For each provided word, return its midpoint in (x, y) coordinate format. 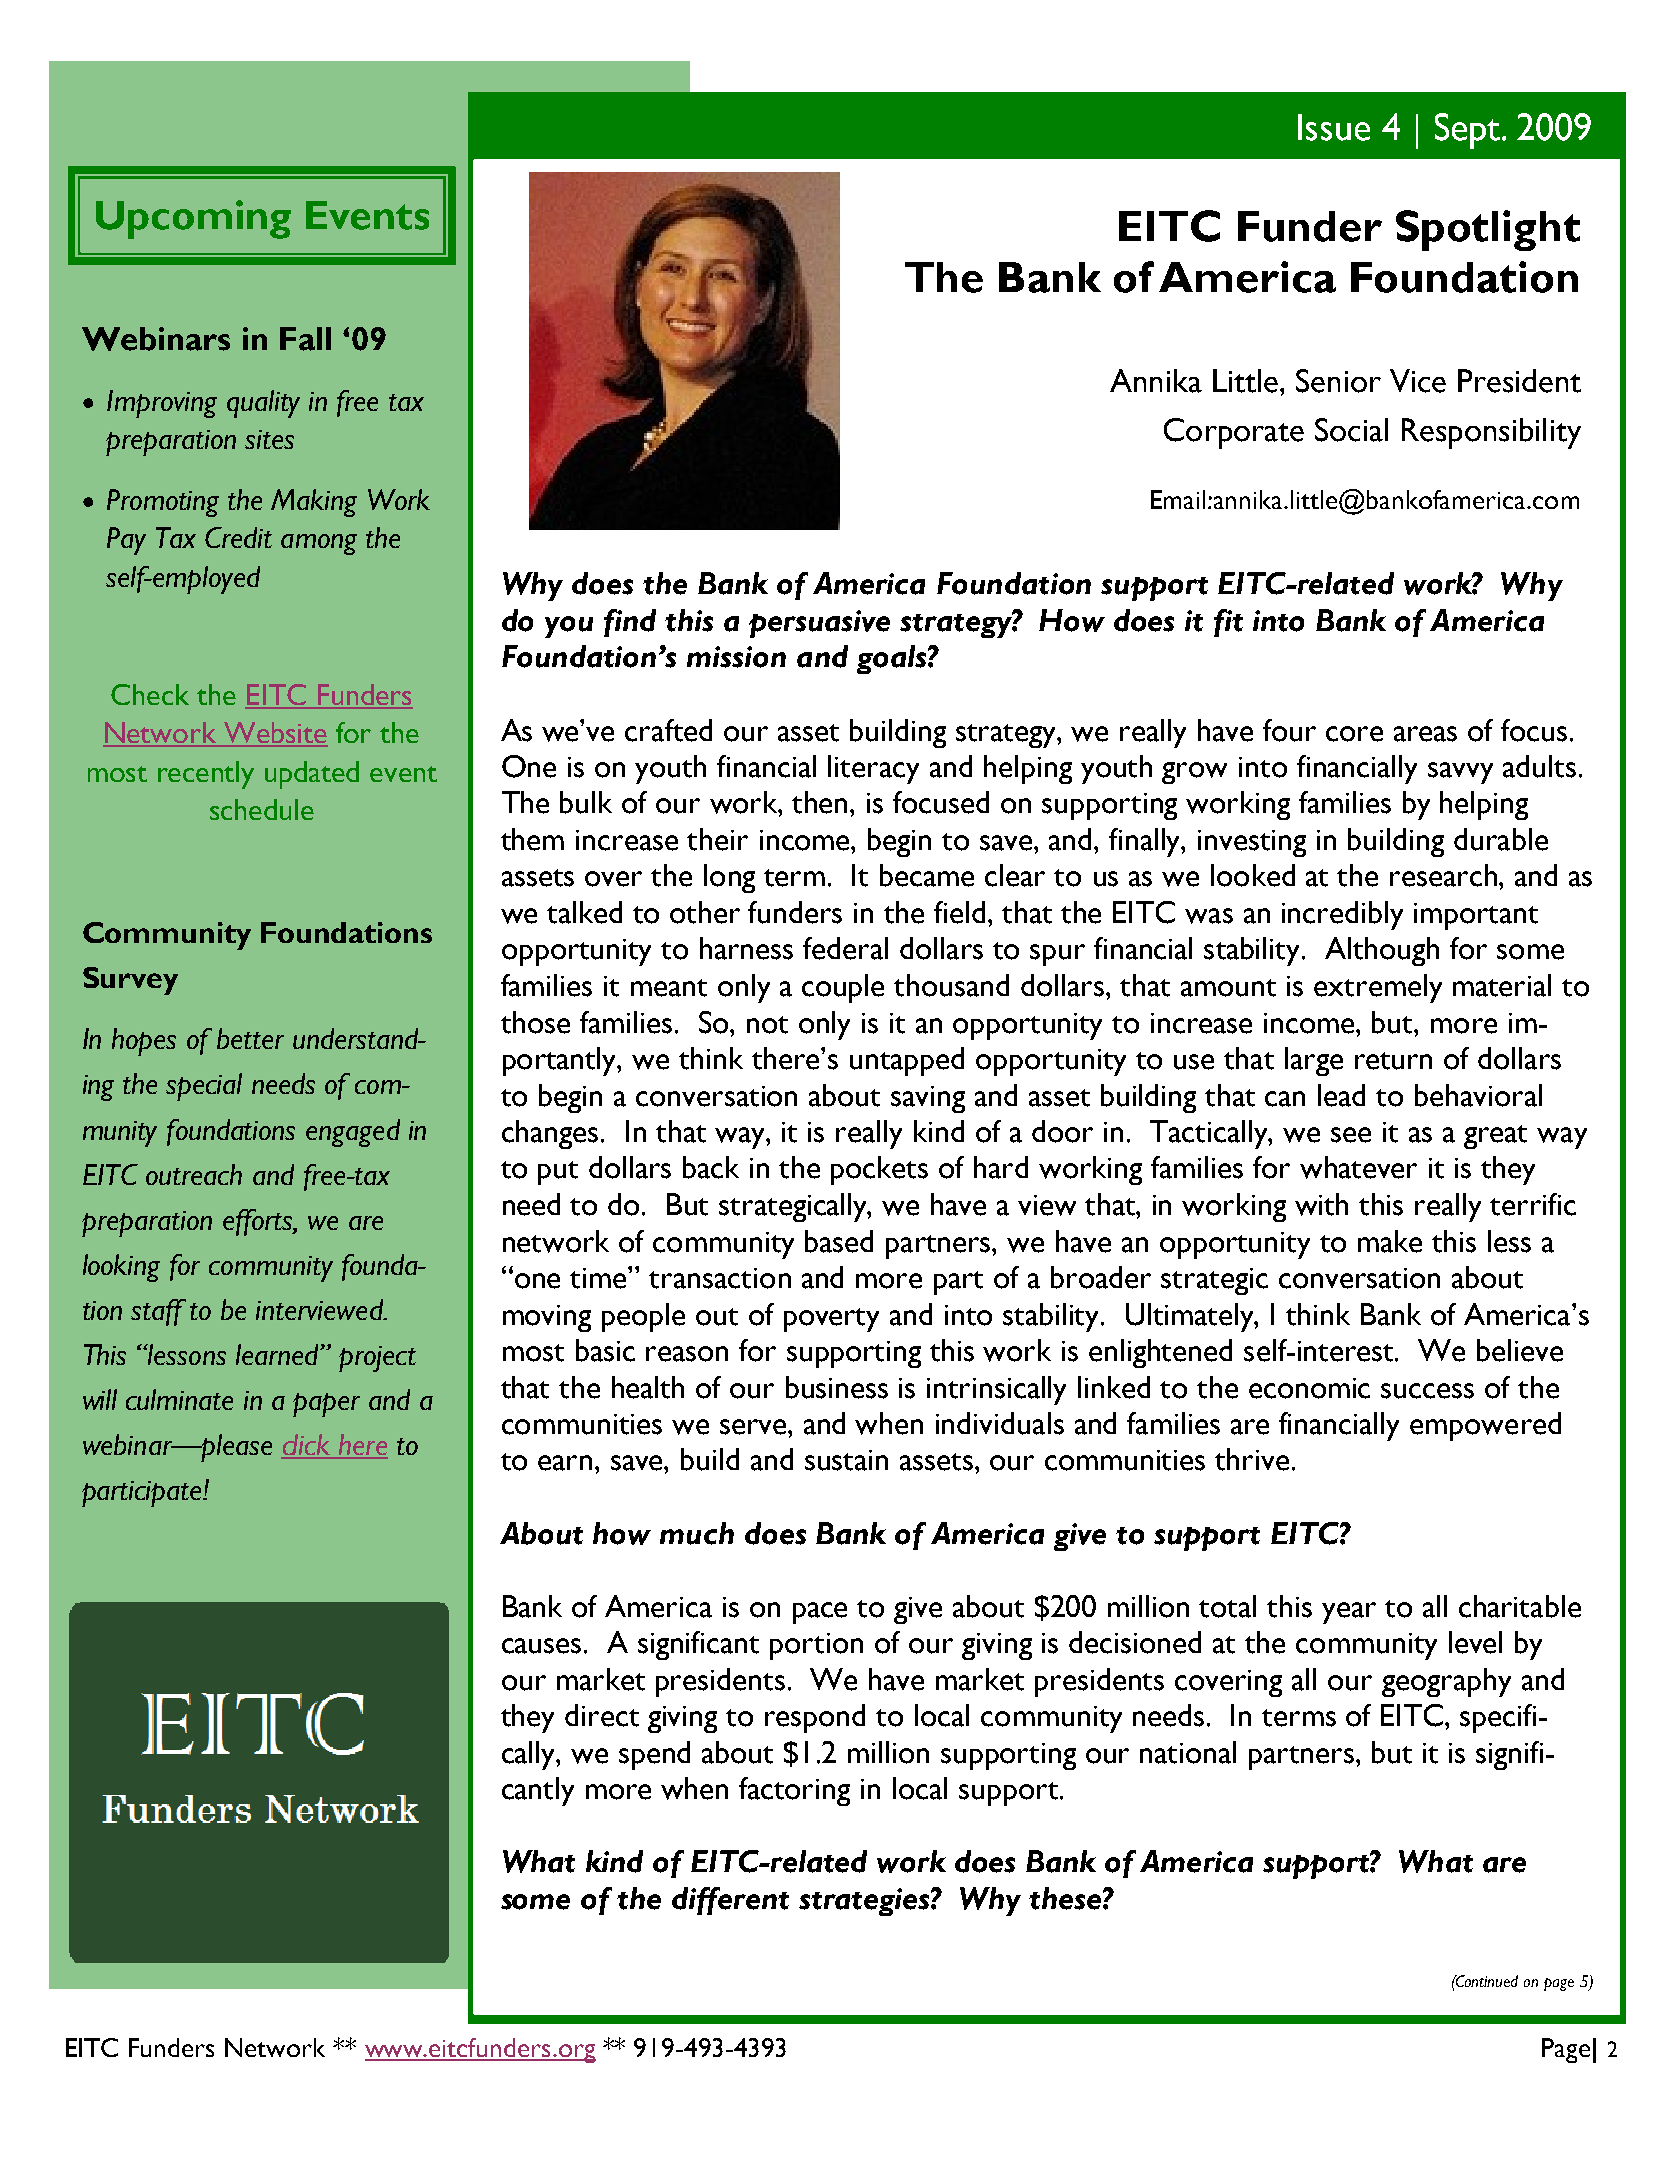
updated (312, 775)
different (730, 1901)
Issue (1334, 127)
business (837, 1387)
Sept (1469, 131)
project (377, 1359)
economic (1309, 1388)
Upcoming (193, 219)
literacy (873, 769)
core (1354, 734)
